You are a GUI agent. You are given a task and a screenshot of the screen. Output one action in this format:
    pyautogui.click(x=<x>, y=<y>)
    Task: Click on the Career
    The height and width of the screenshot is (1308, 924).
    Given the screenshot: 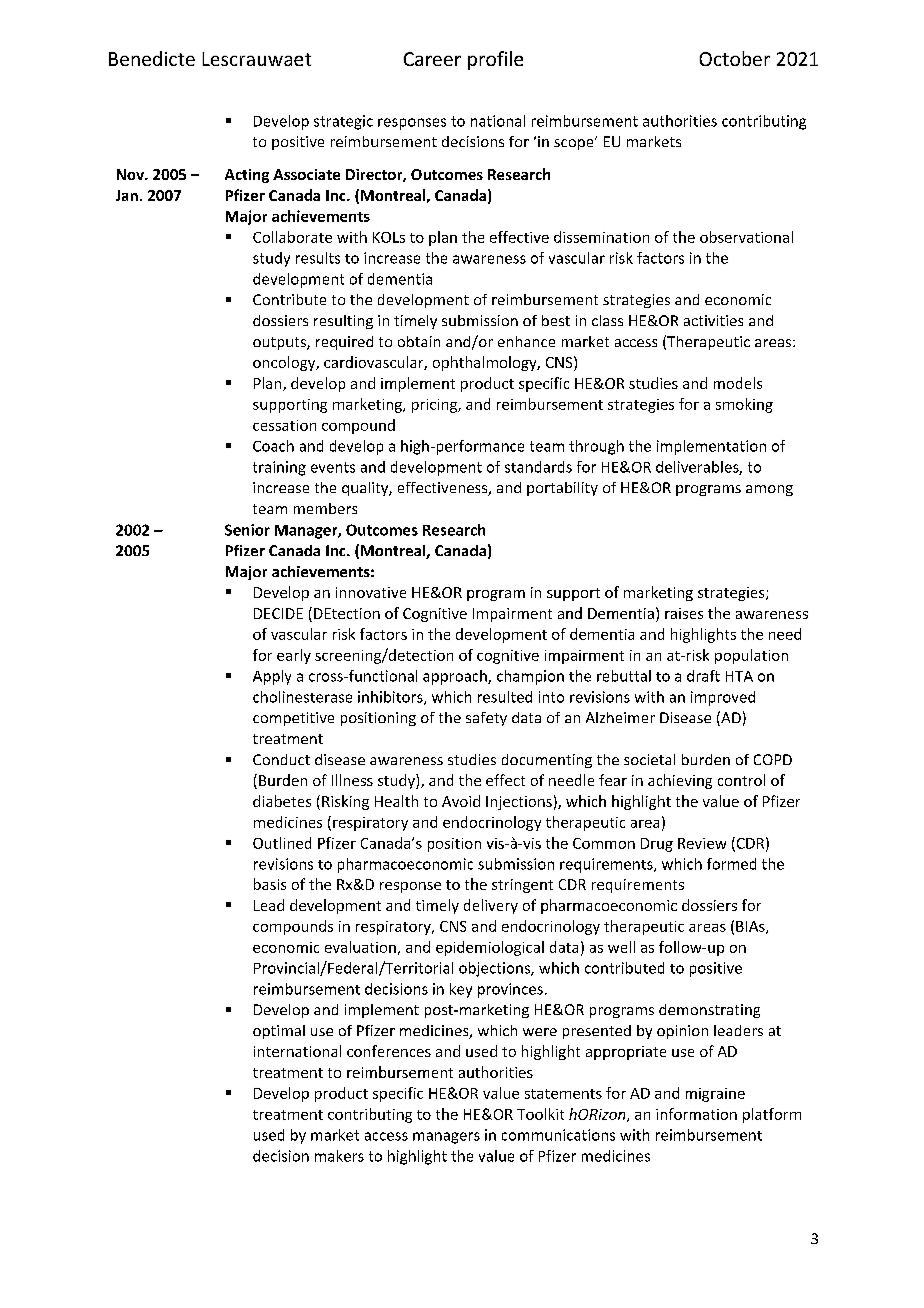 What is the action you would take?
    pyautogui.click(x=432, y=59)
